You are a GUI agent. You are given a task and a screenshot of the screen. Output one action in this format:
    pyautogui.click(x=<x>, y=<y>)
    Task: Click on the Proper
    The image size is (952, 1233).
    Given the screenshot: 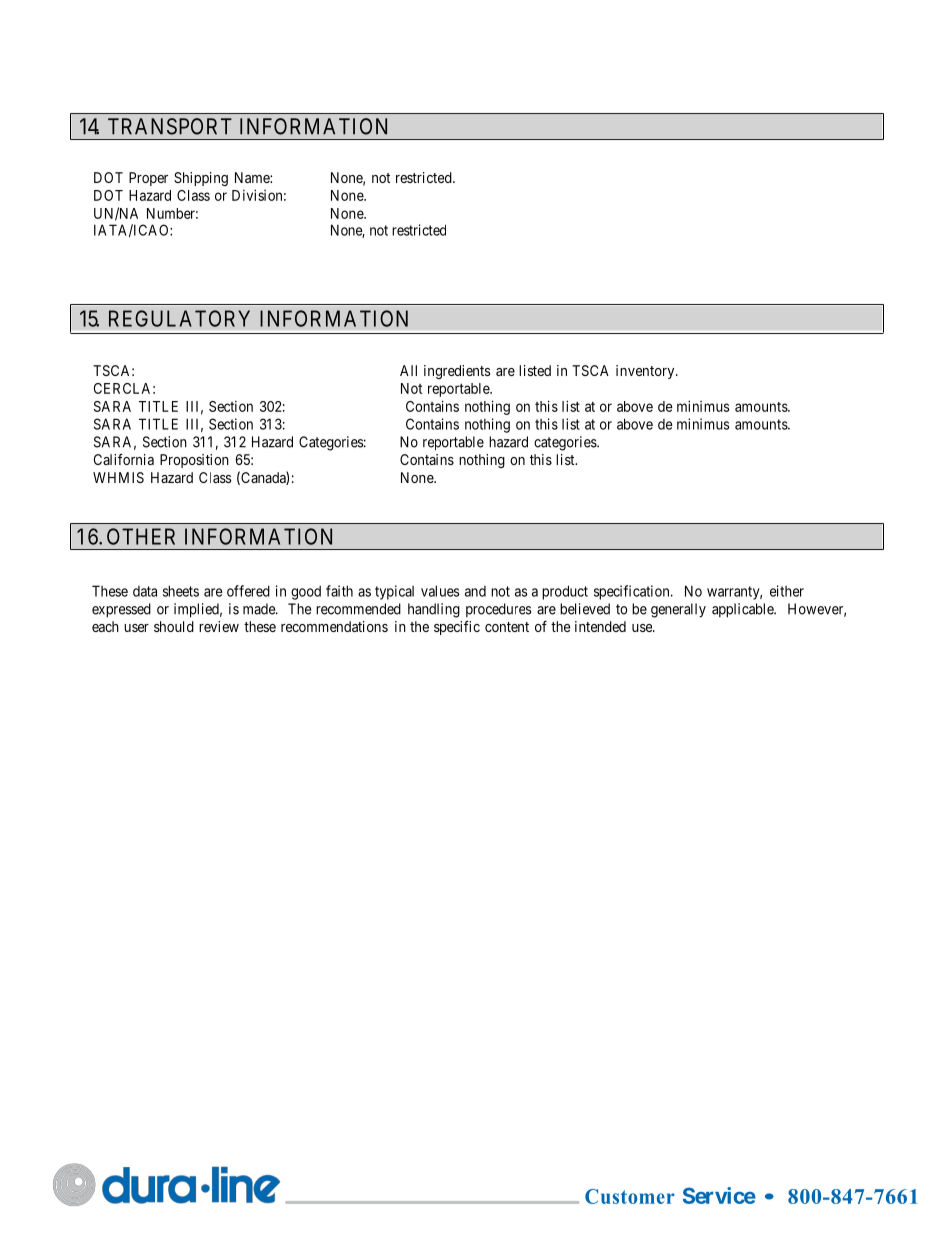 What is the action you would take?
    pyautogui.click(x=148, y=179)
